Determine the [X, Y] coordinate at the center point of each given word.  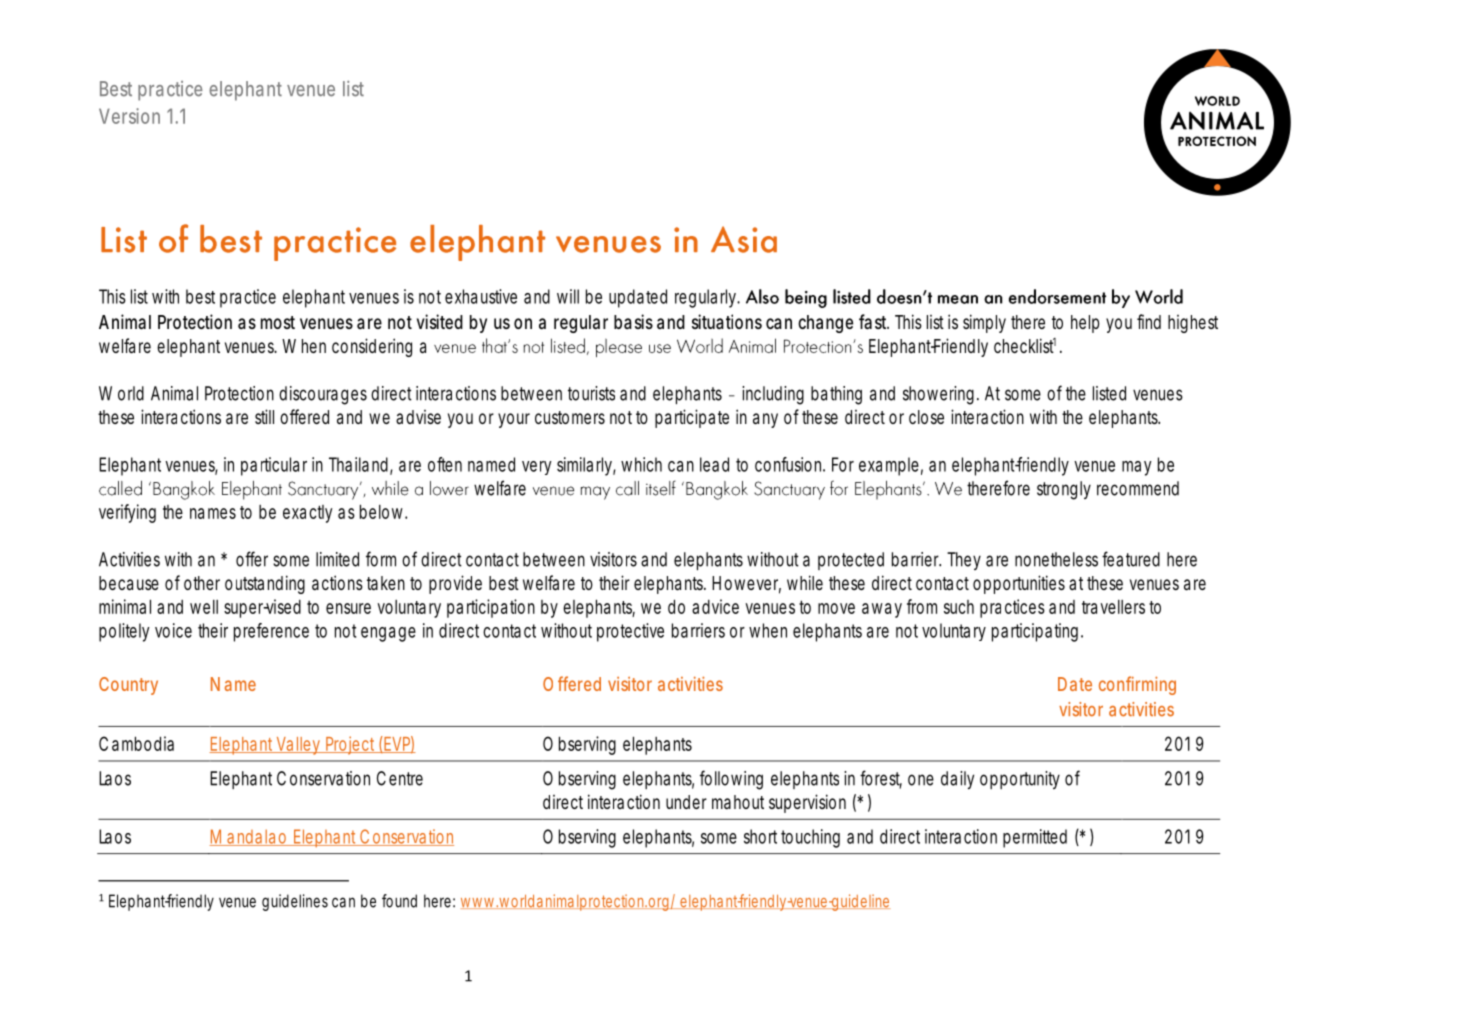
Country [128, 686]
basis [633, 321]
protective [630, 632]
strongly [1064, 490]
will [568, 296]
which [641, 464]
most [278, 322]
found [399, 901]
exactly [307, 514]
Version [129, 116]
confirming [1137, 685]
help [1085, 324]
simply [984, 323]
